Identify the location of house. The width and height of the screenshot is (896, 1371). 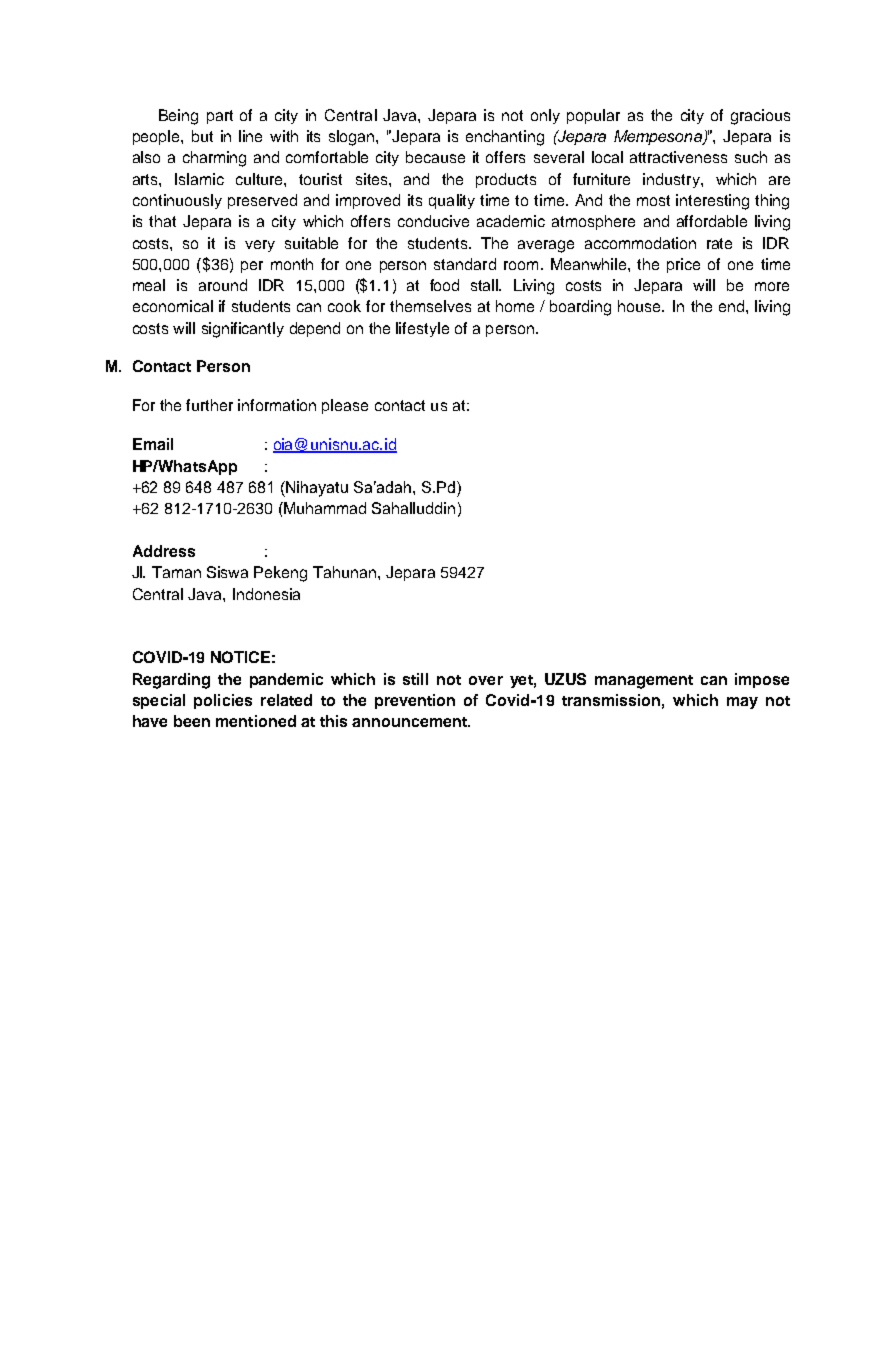
(641, 306).
